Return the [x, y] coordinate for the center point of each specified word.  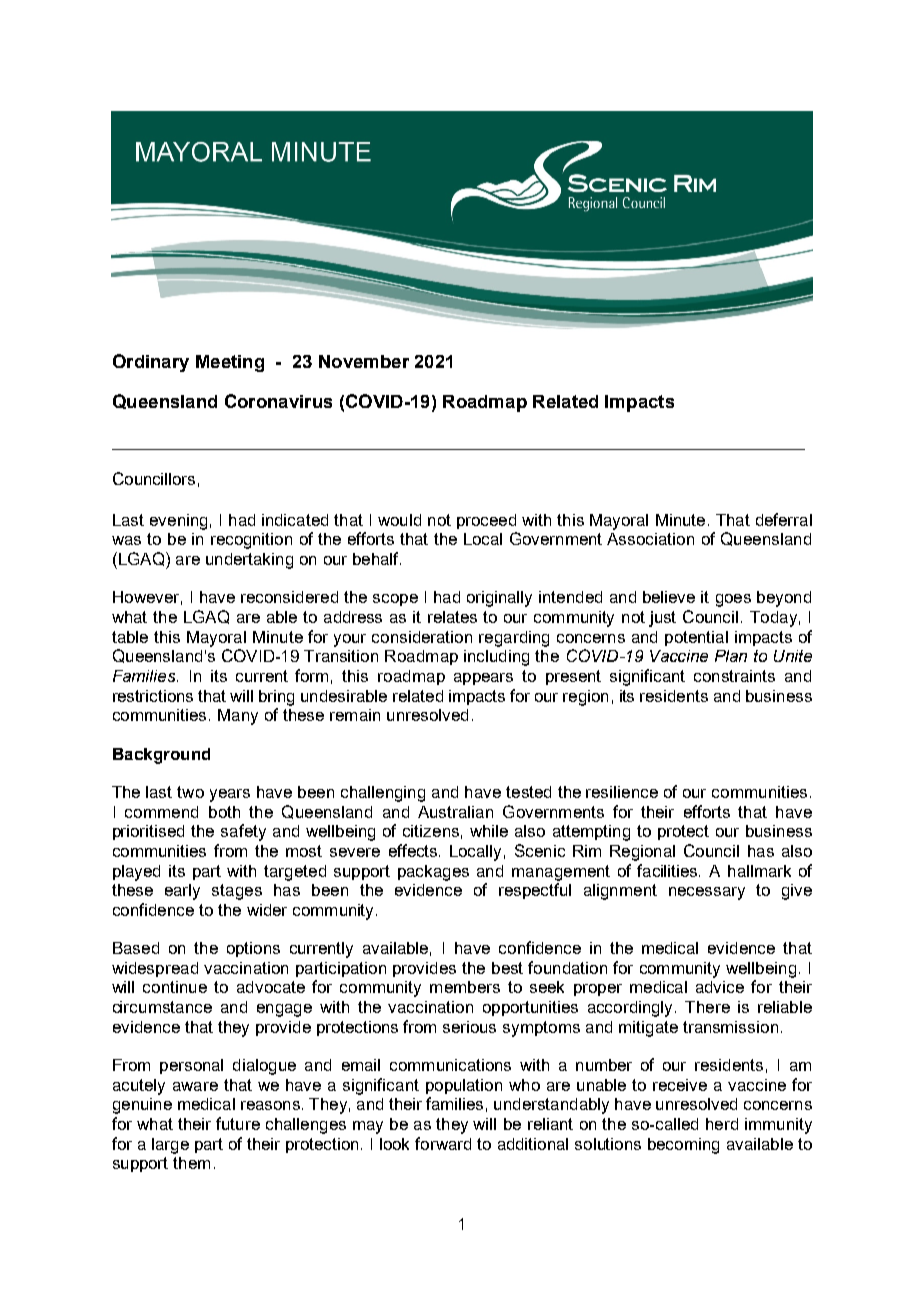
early [182, 892]
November [364, 361]
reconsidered [289, 597]
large [170, 1146]
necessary [707, 893]
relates [452, 617]
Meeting [230, 363]
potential [696, 638]
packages [433, 873]
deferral [784, 519]
